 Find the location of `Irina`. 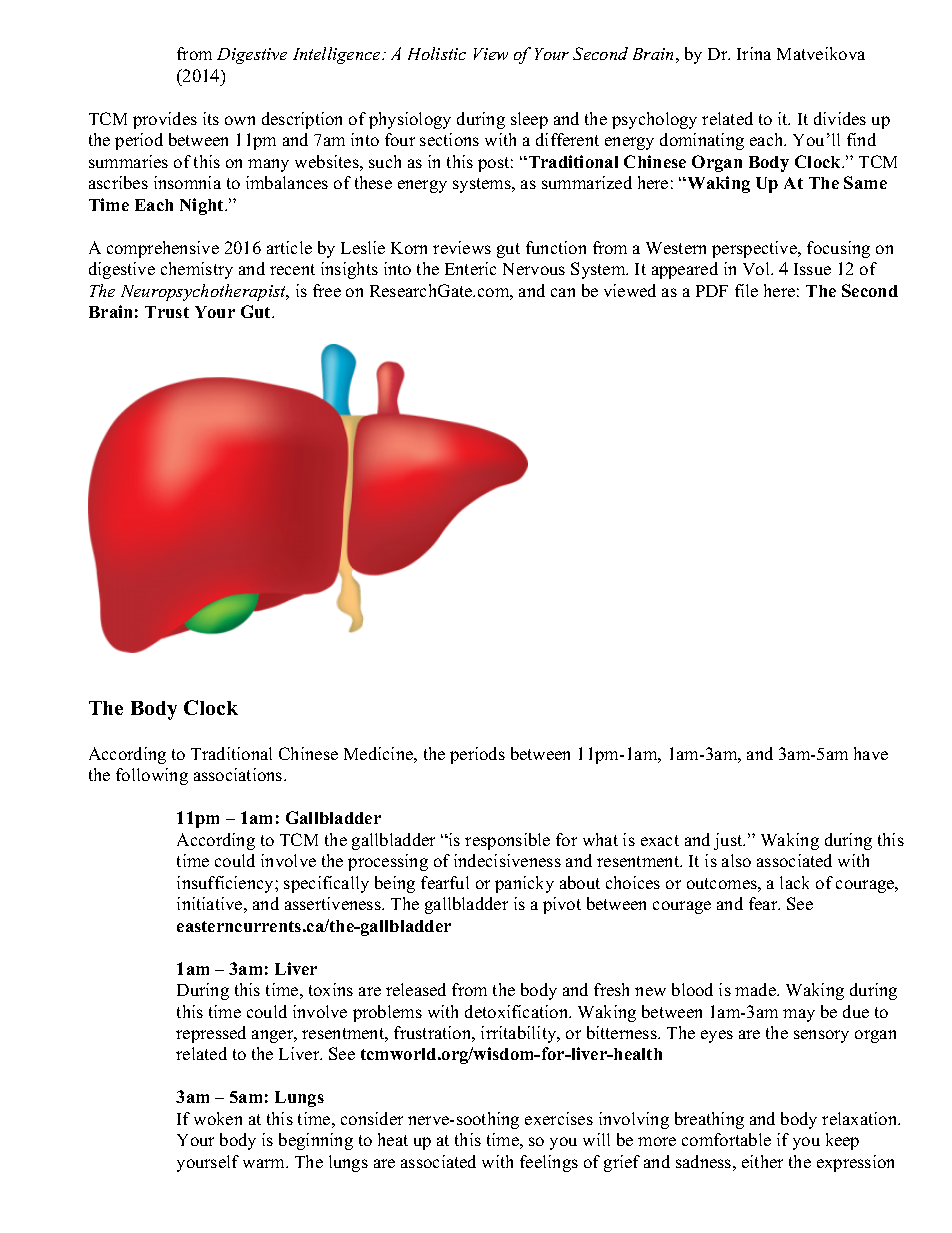

Irina is located at coordinates (754, 53).
